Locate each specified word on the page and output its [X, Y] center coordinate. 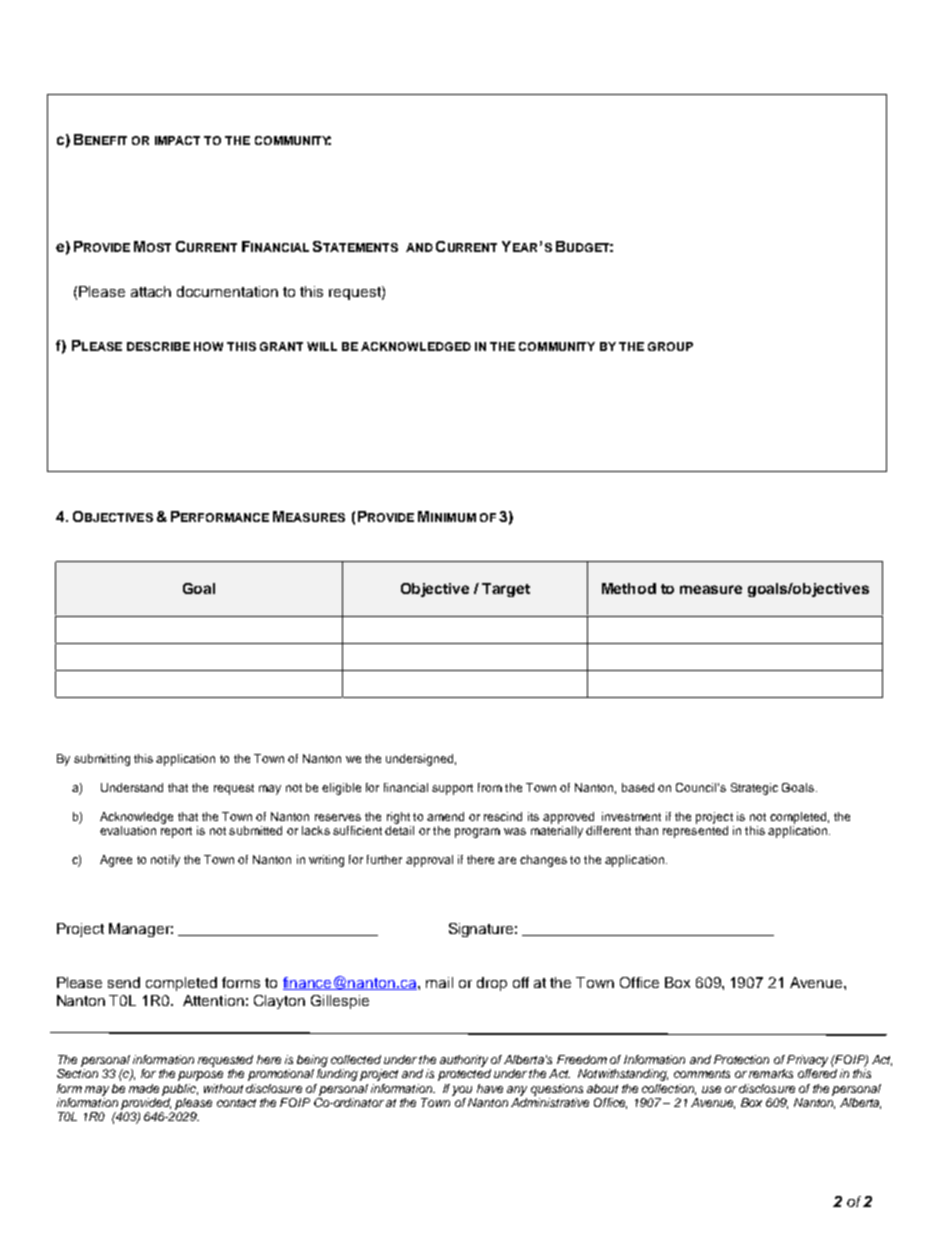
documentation [227, 291]
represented [695, 830]
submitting [102, 760]
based [638, 787]
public [180, 1090]
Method [629, 588]
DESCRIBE [158, 346]
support [452, 789]
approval [429, 861]
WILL [322, 346]
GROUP [670, 346]
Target [506, 590]
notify [165, 861]
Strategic [754, 789]
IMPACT [177, 140]
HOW [208, 346]
